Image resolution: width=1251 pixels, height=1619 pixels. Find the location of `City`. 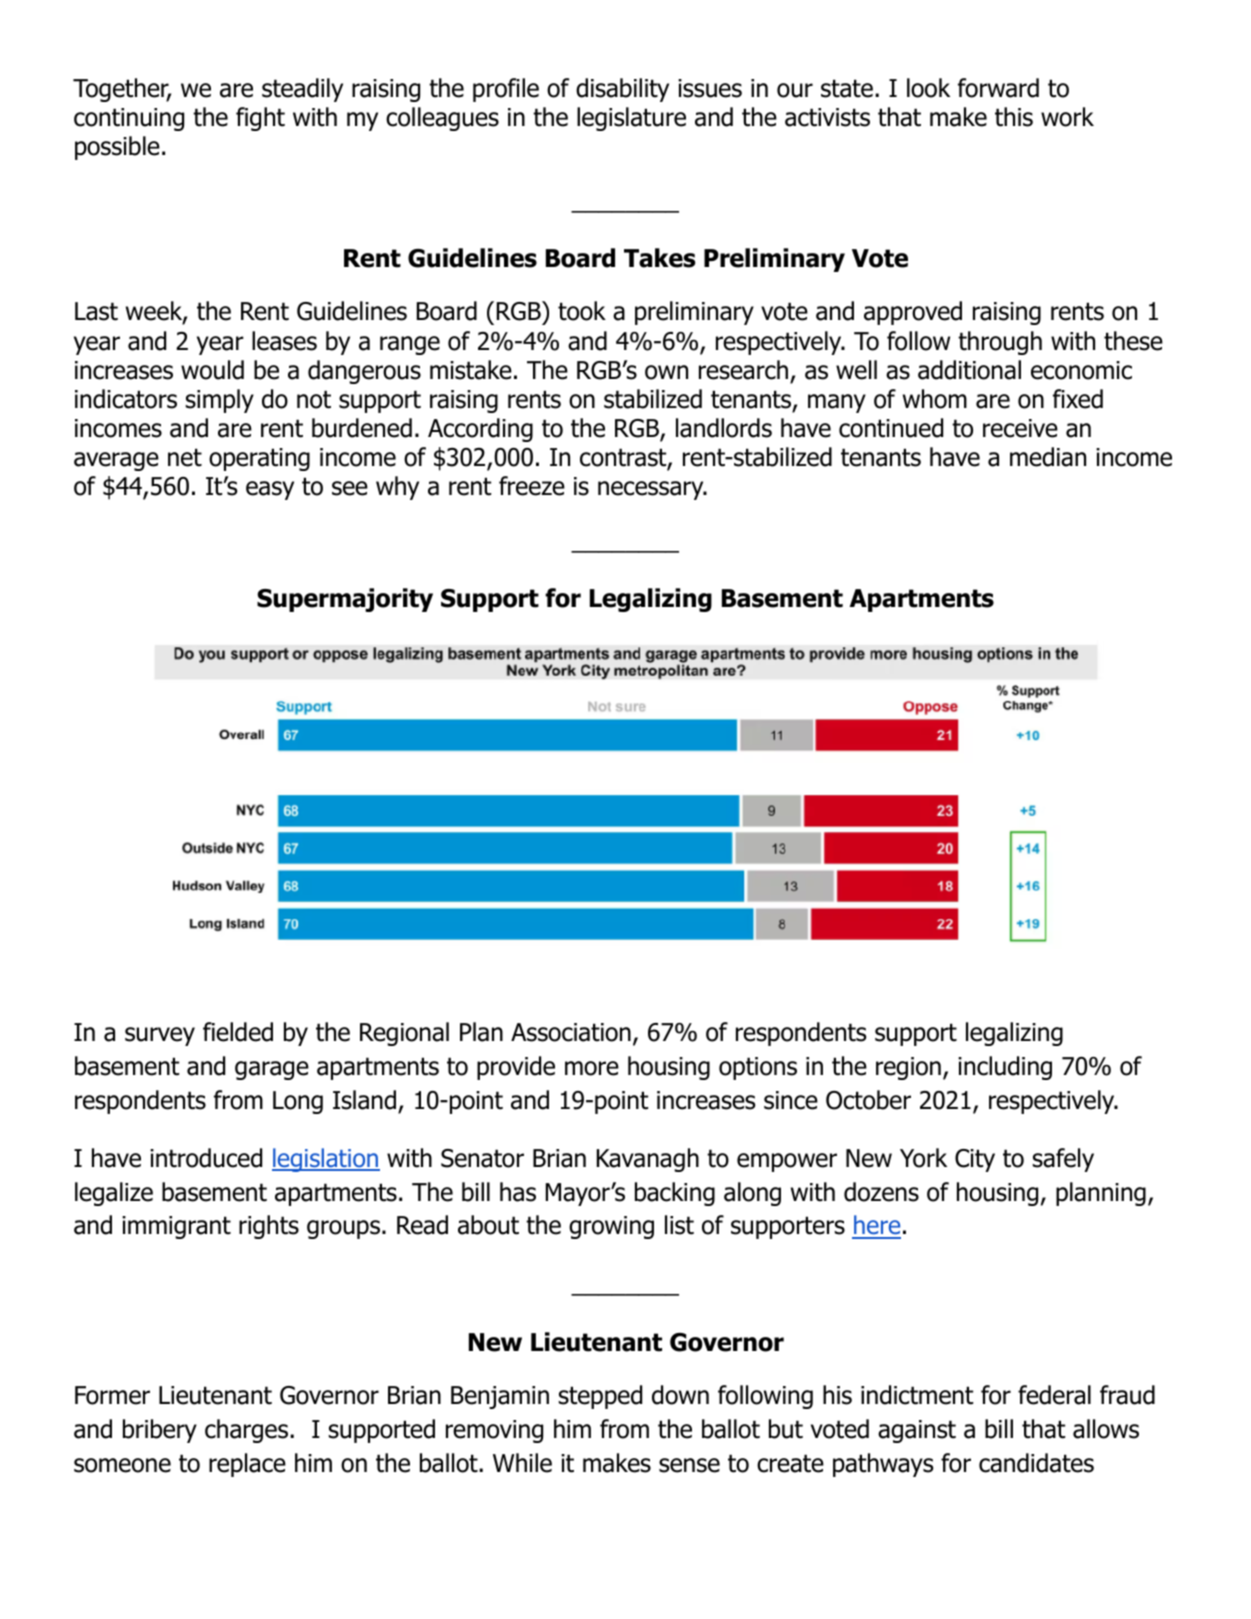

City is located at coordinates (975, 1160).
